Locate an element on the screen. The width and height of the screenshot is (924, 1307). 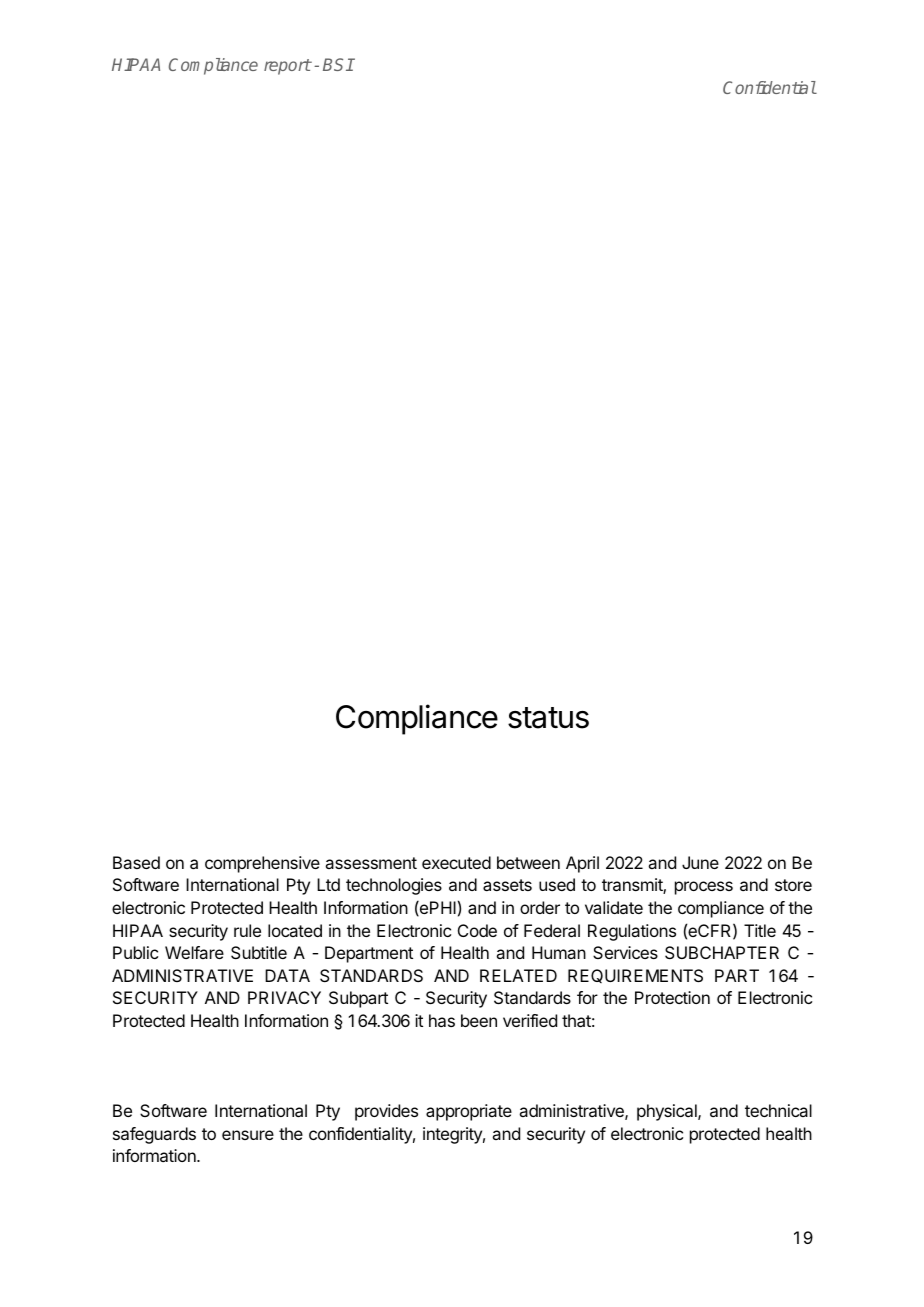
June is located at coordinates (700, 862).
